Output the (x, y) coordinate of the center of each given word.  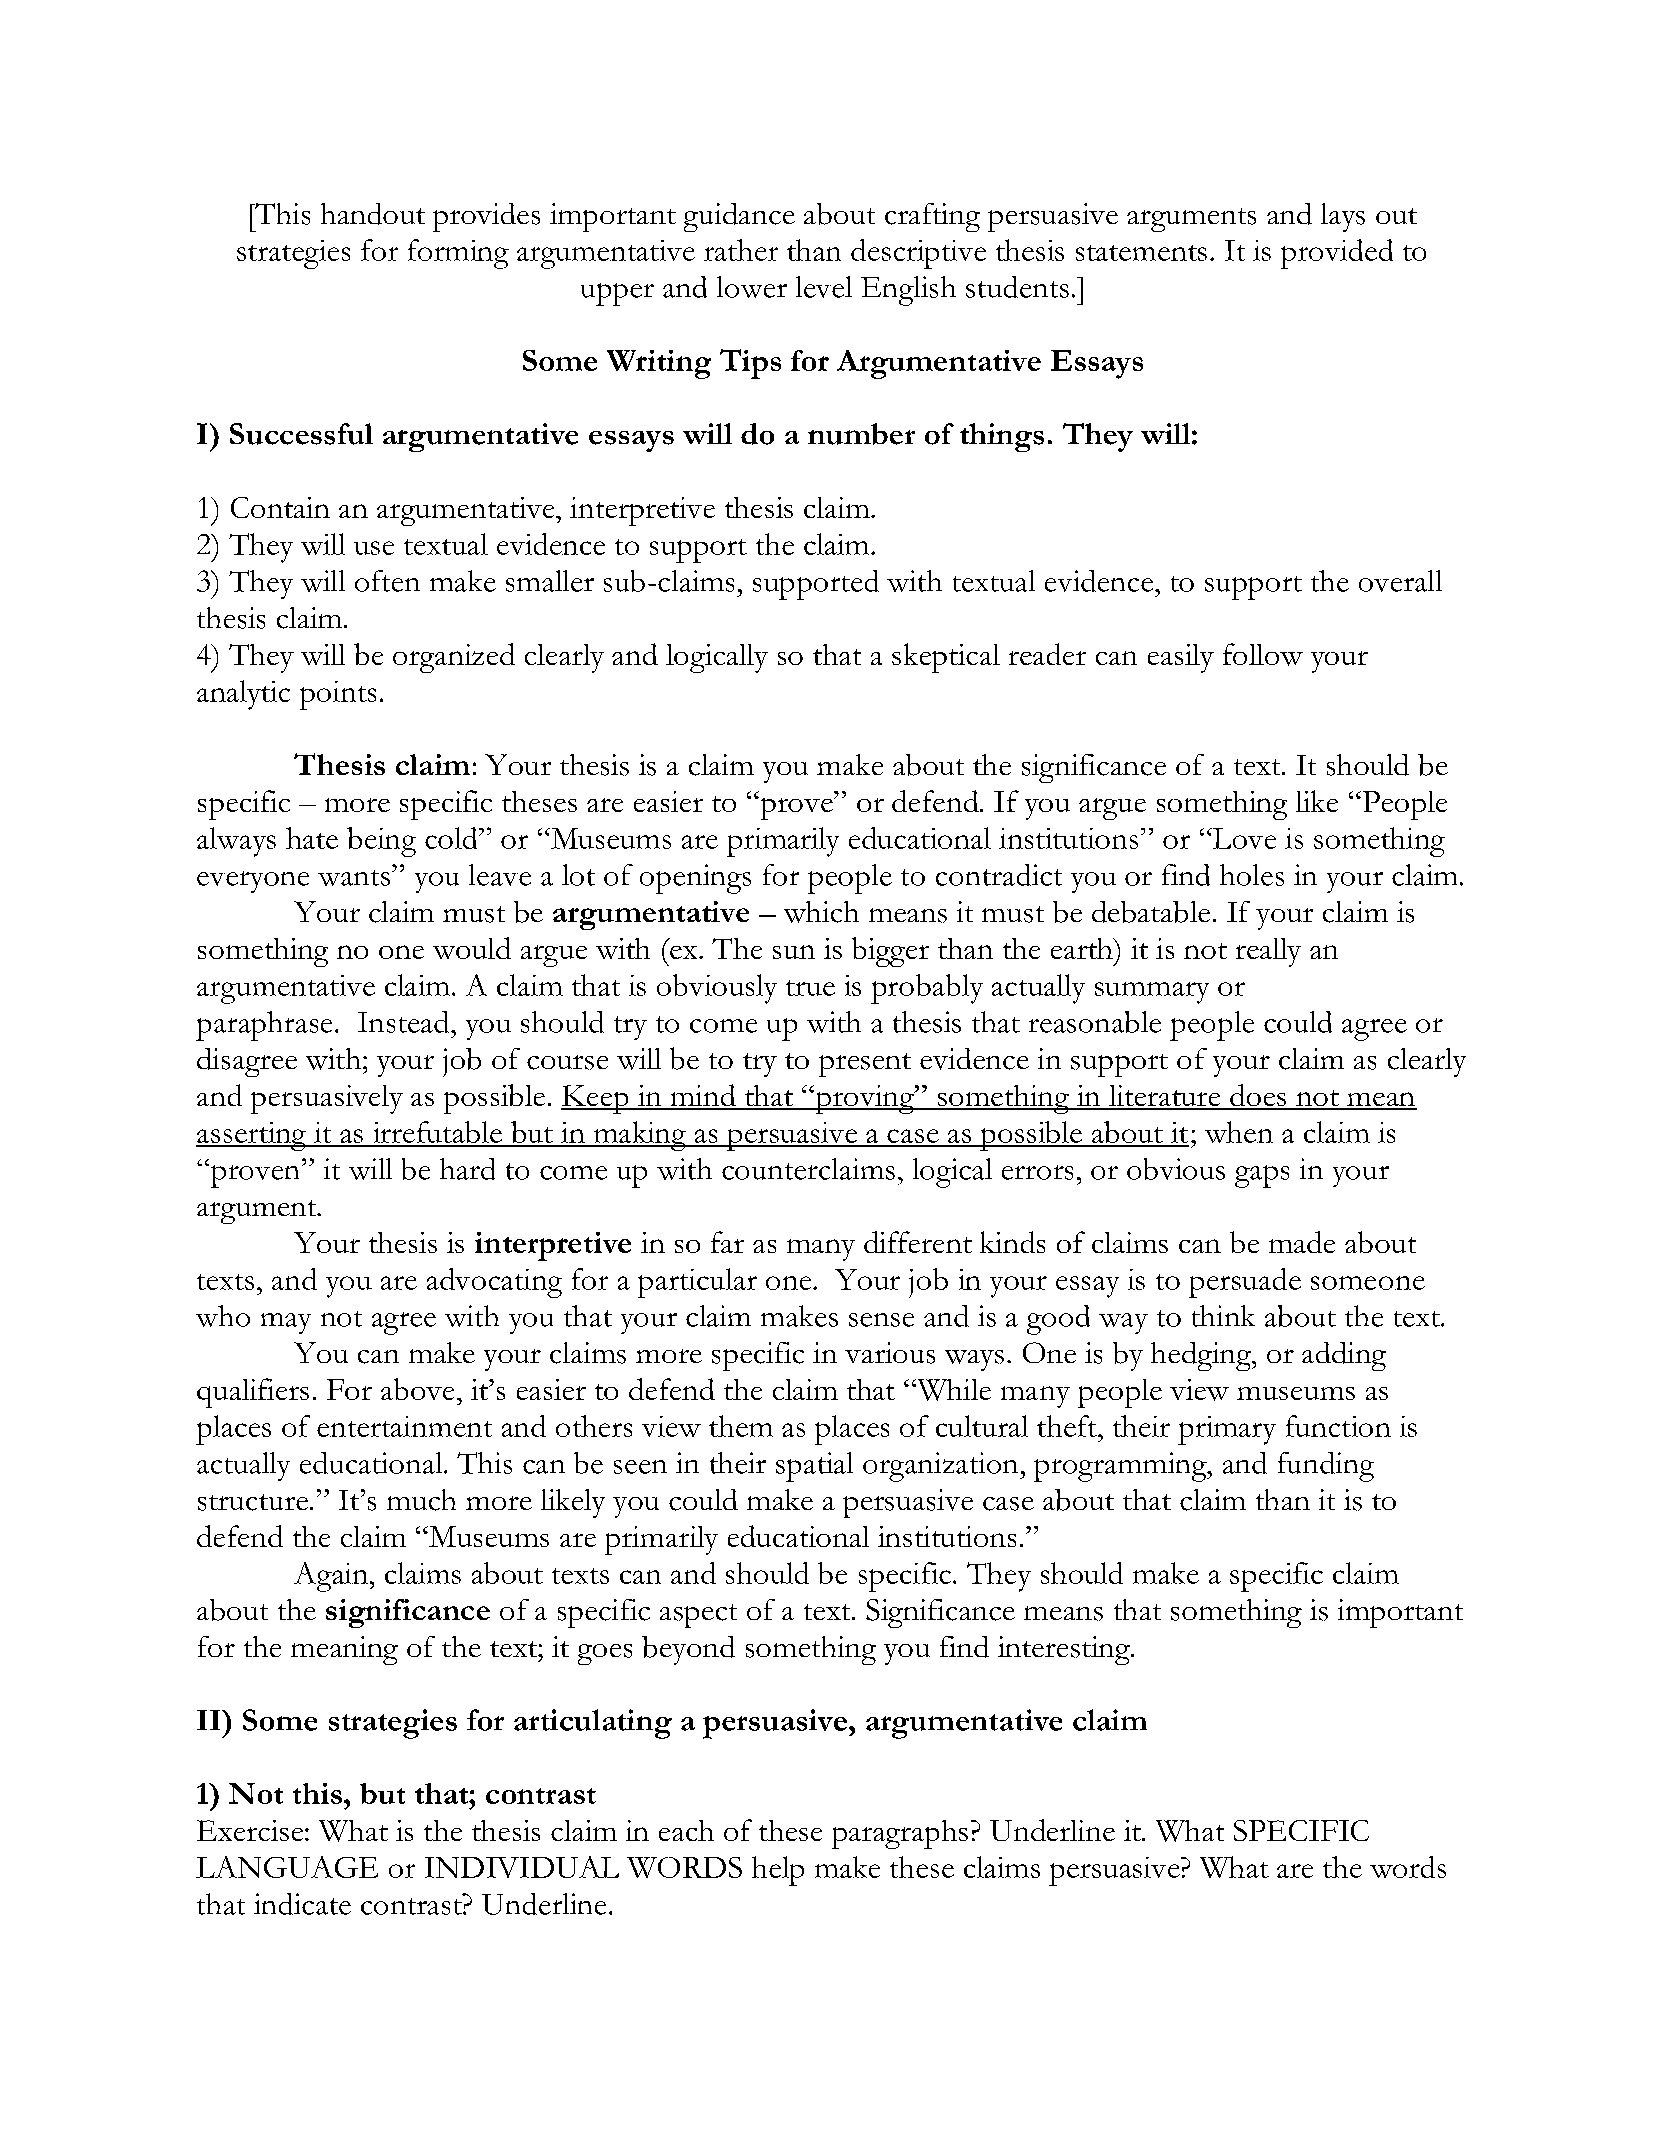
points (338, 695)
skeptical (946, 658)
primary (1227, 1430)
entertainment (404, 1426)
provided (1337, 254)
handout (373, 214)
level (824, 287)
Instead (405, 1022)
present (865, 1065)
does (1258, 1096)
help (778, 1871)
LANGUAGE (287, 1867)
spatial (814, 1467)
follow (1263, 654)
